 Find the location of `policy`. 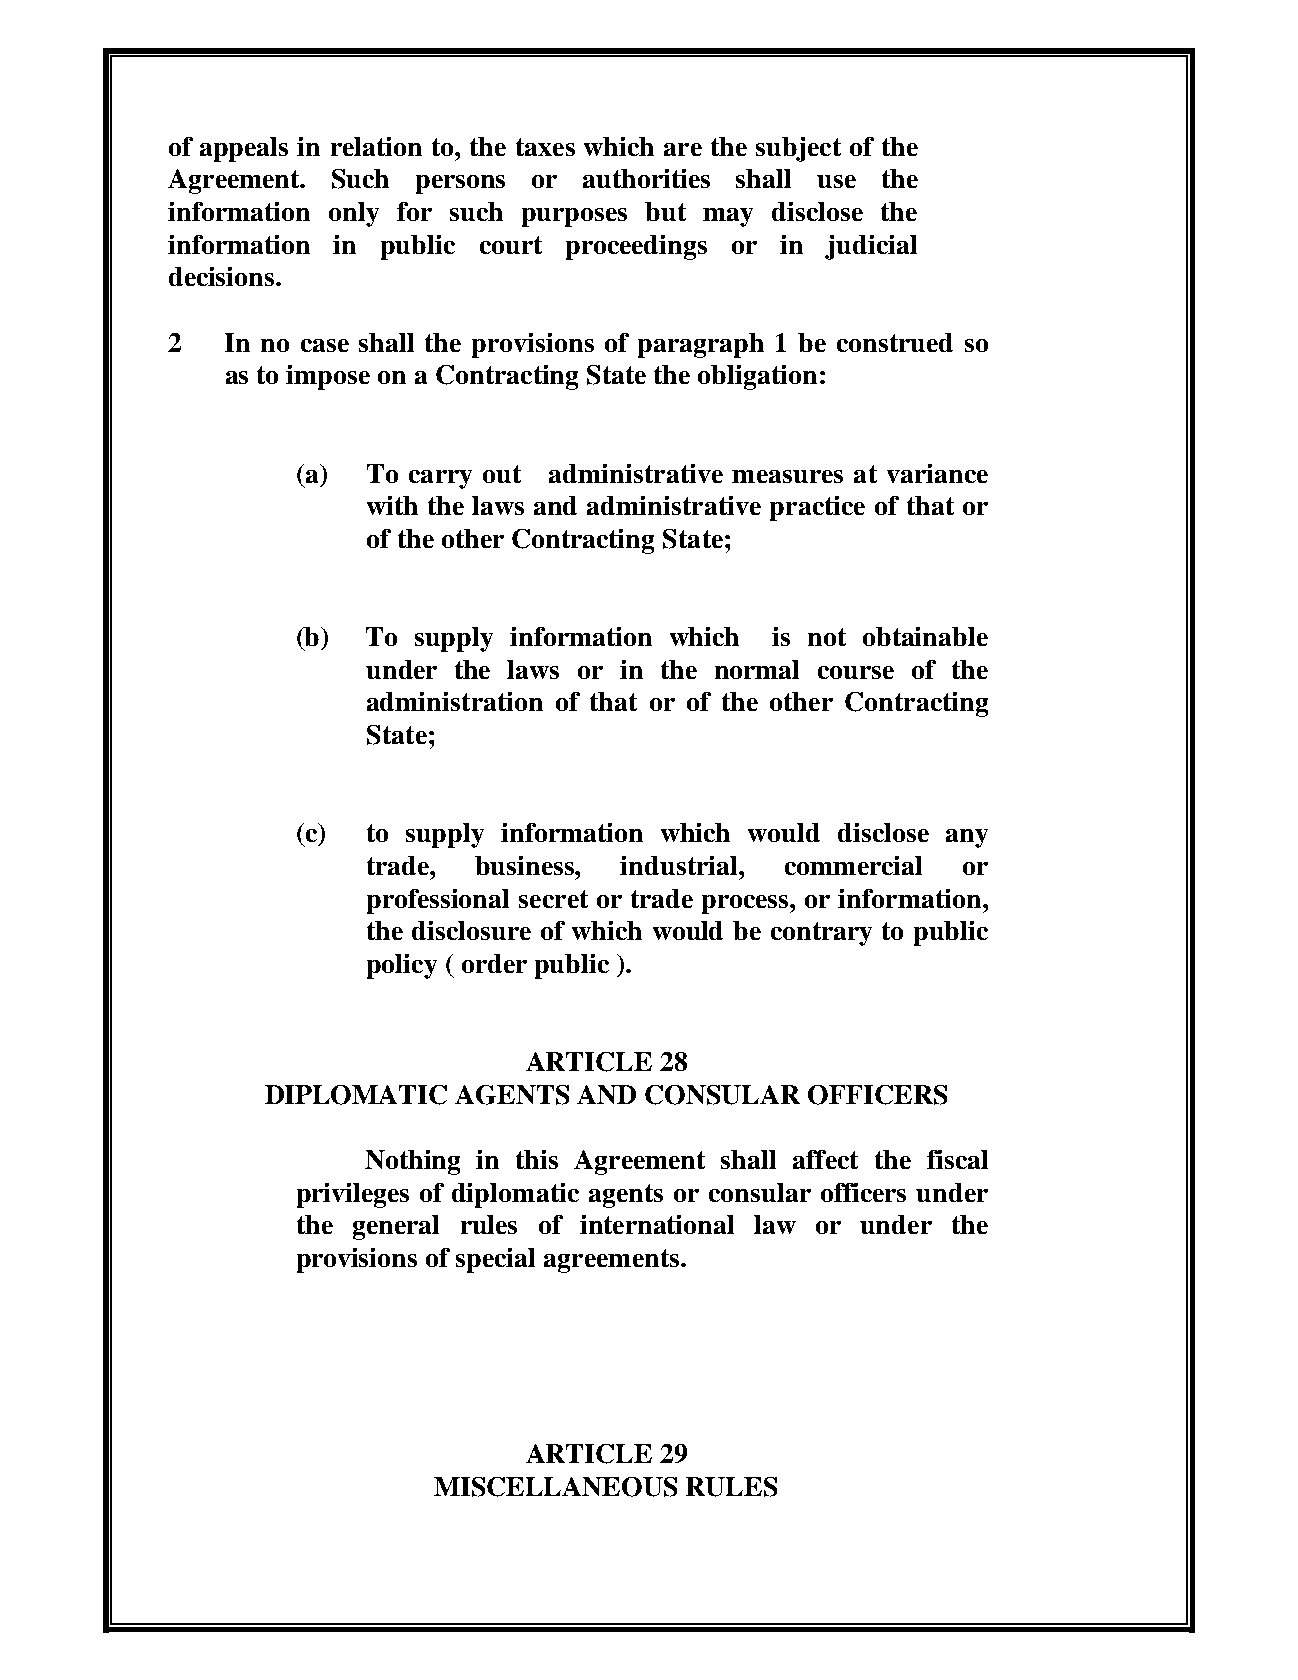

policy is located at coordinates (402, 966).
